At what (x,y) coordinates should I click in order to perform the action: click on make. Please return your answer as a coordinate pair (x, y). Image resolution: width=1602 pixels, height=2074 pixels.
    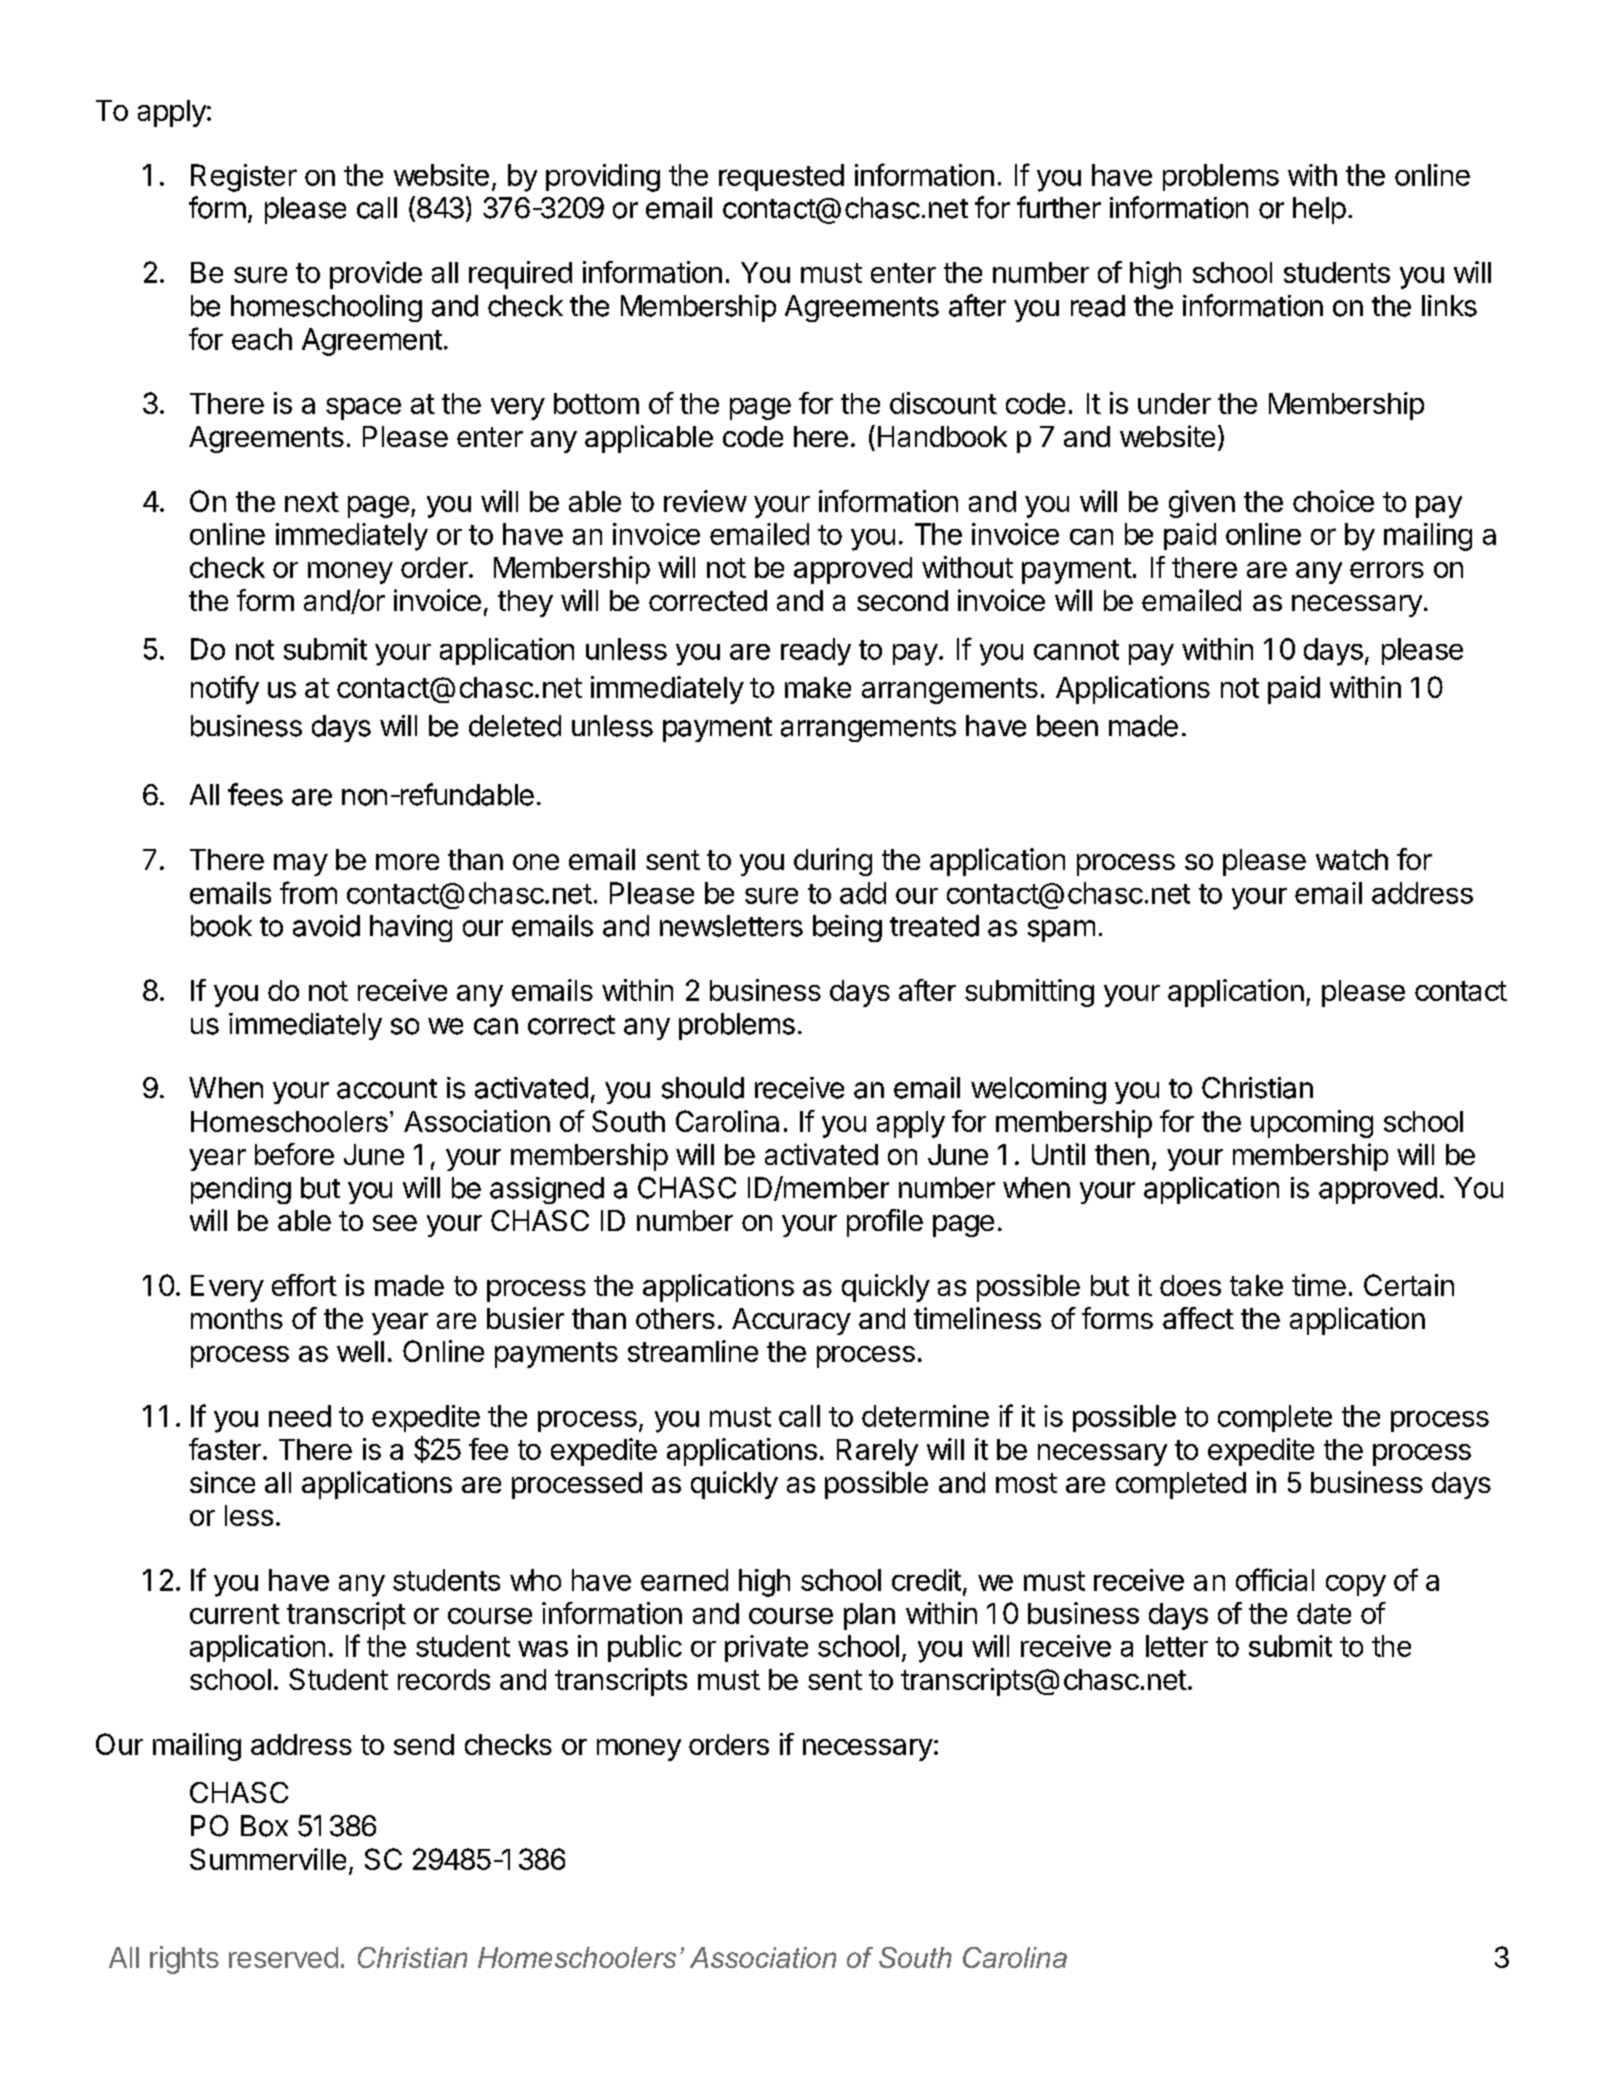
    Looking at the image, I should click on (818, 687).
